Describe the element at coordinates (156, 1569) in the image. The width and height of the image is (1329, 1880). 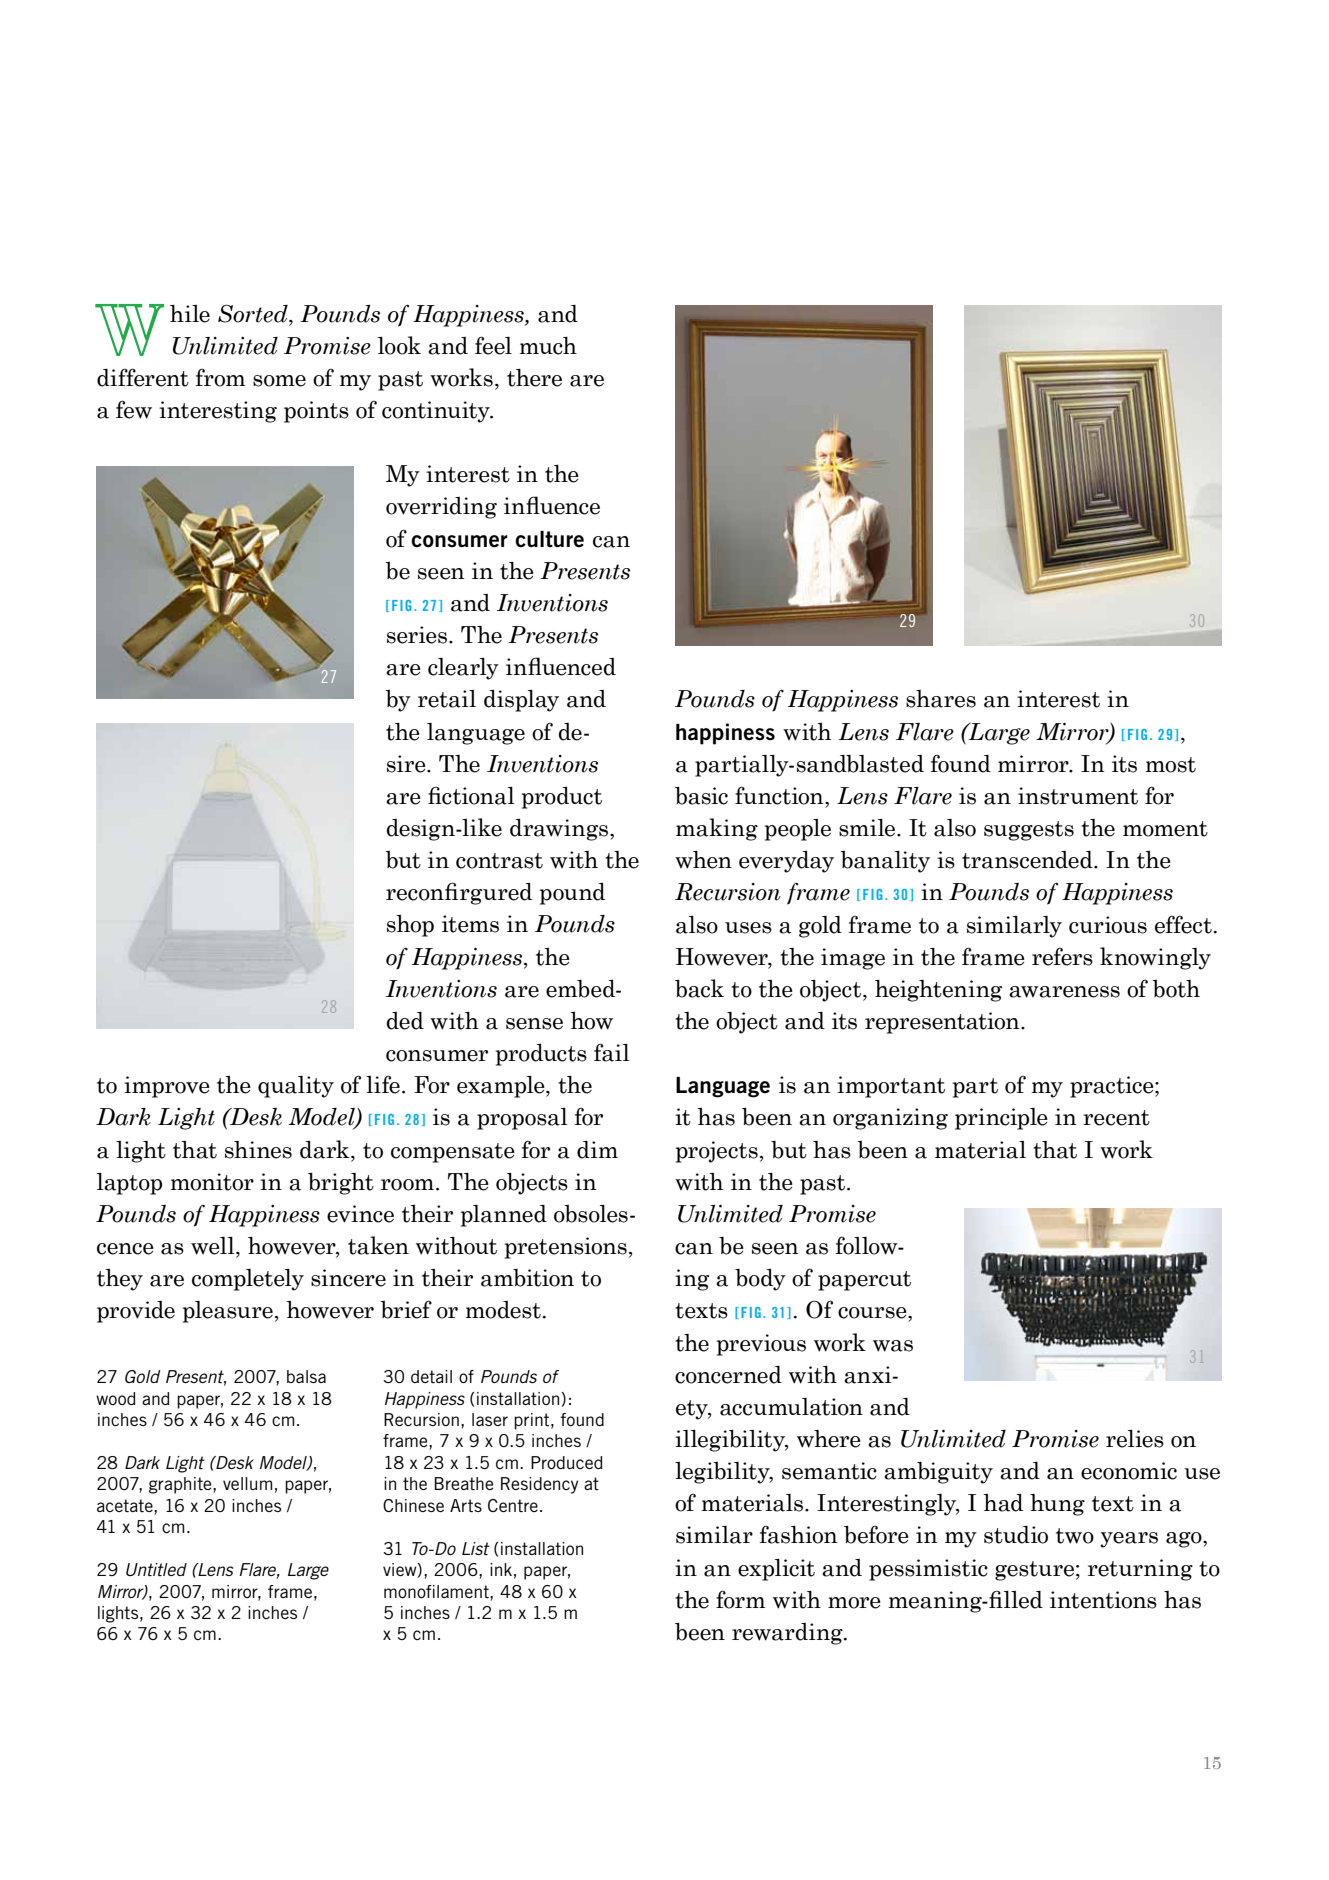
I see `Untitled` at that location.
